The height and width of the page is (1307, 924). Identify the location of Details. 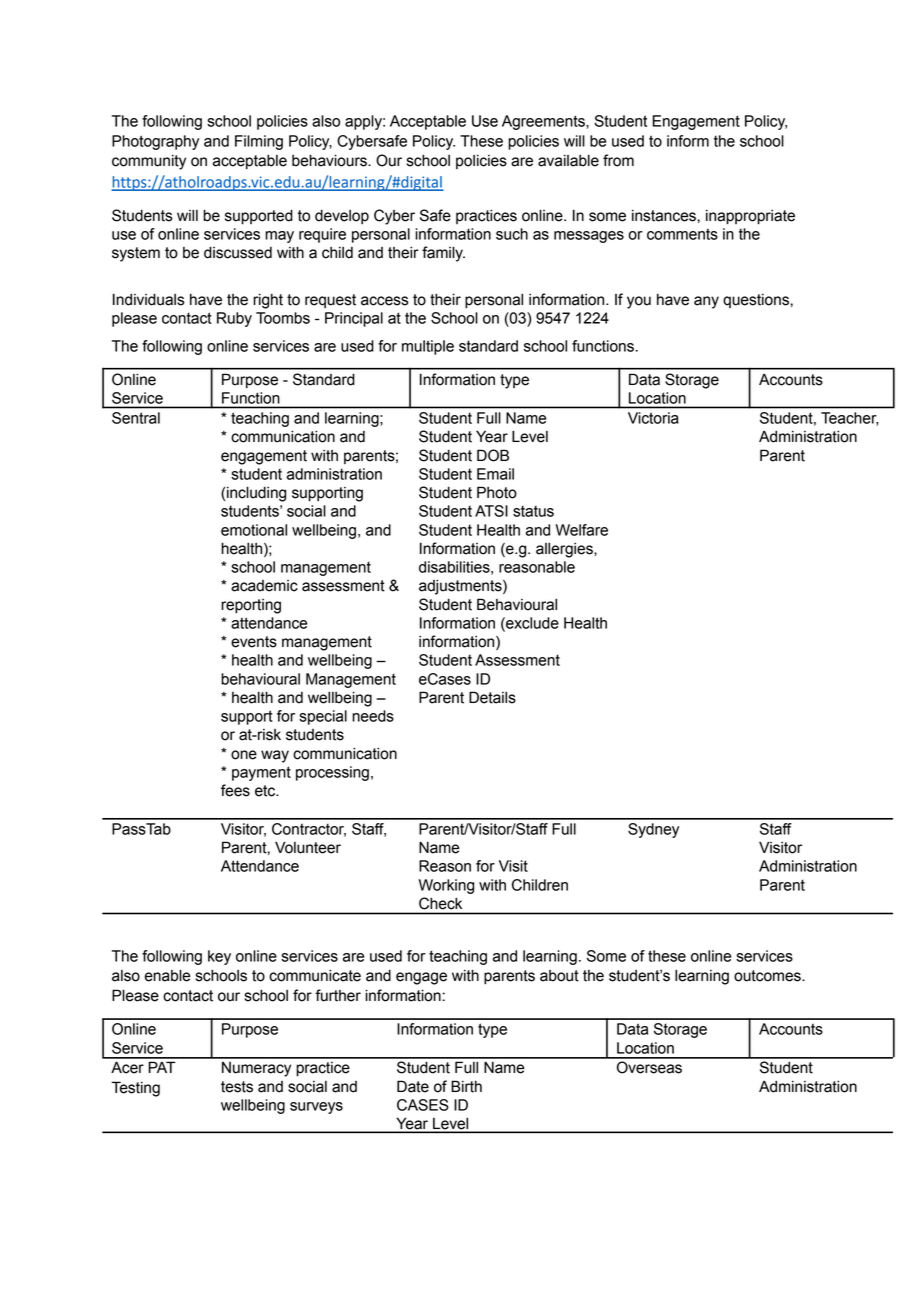
(492, 697).
